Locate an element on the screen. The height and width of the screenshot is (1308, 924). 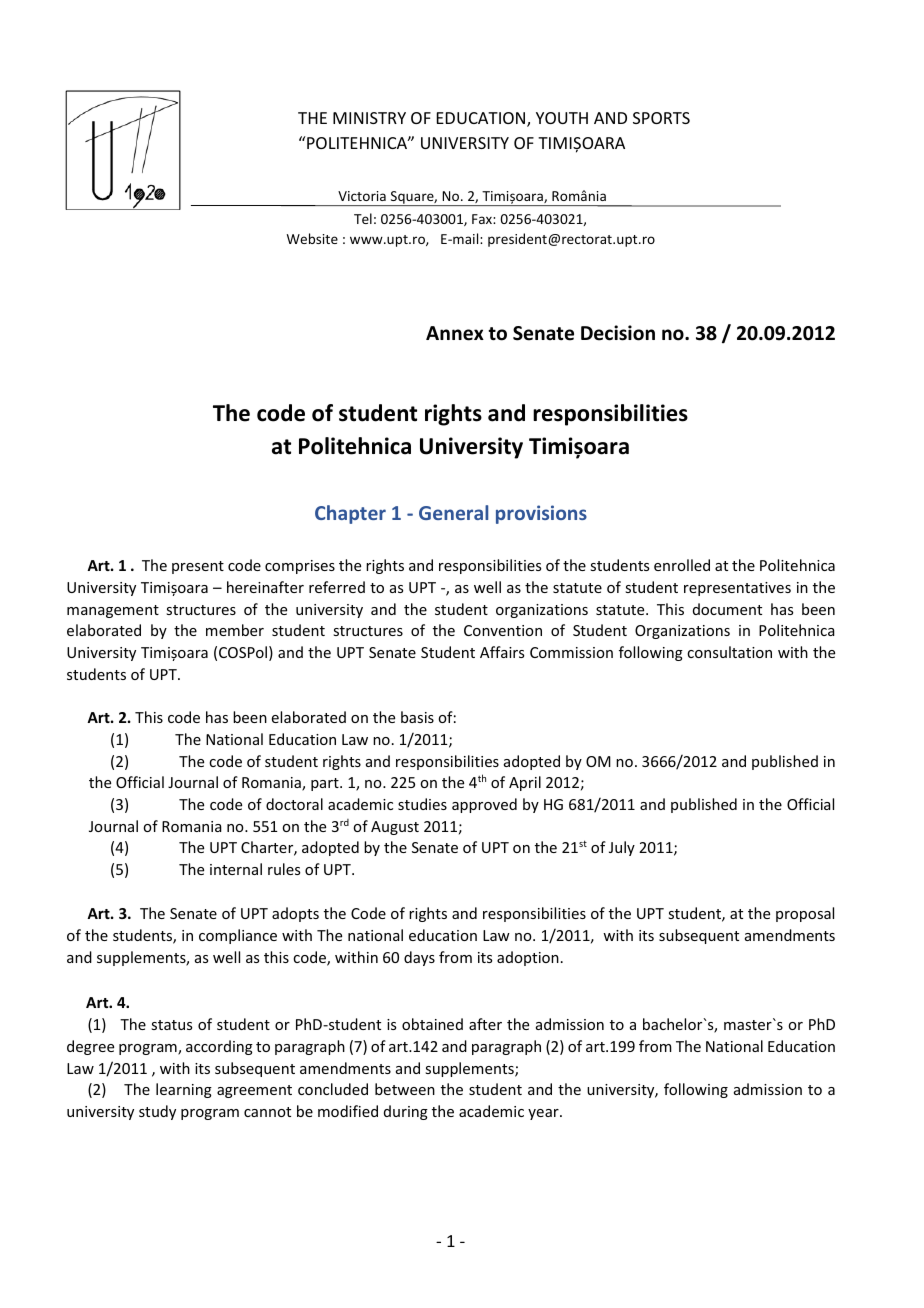
days is located at coordinates (419, 958).
